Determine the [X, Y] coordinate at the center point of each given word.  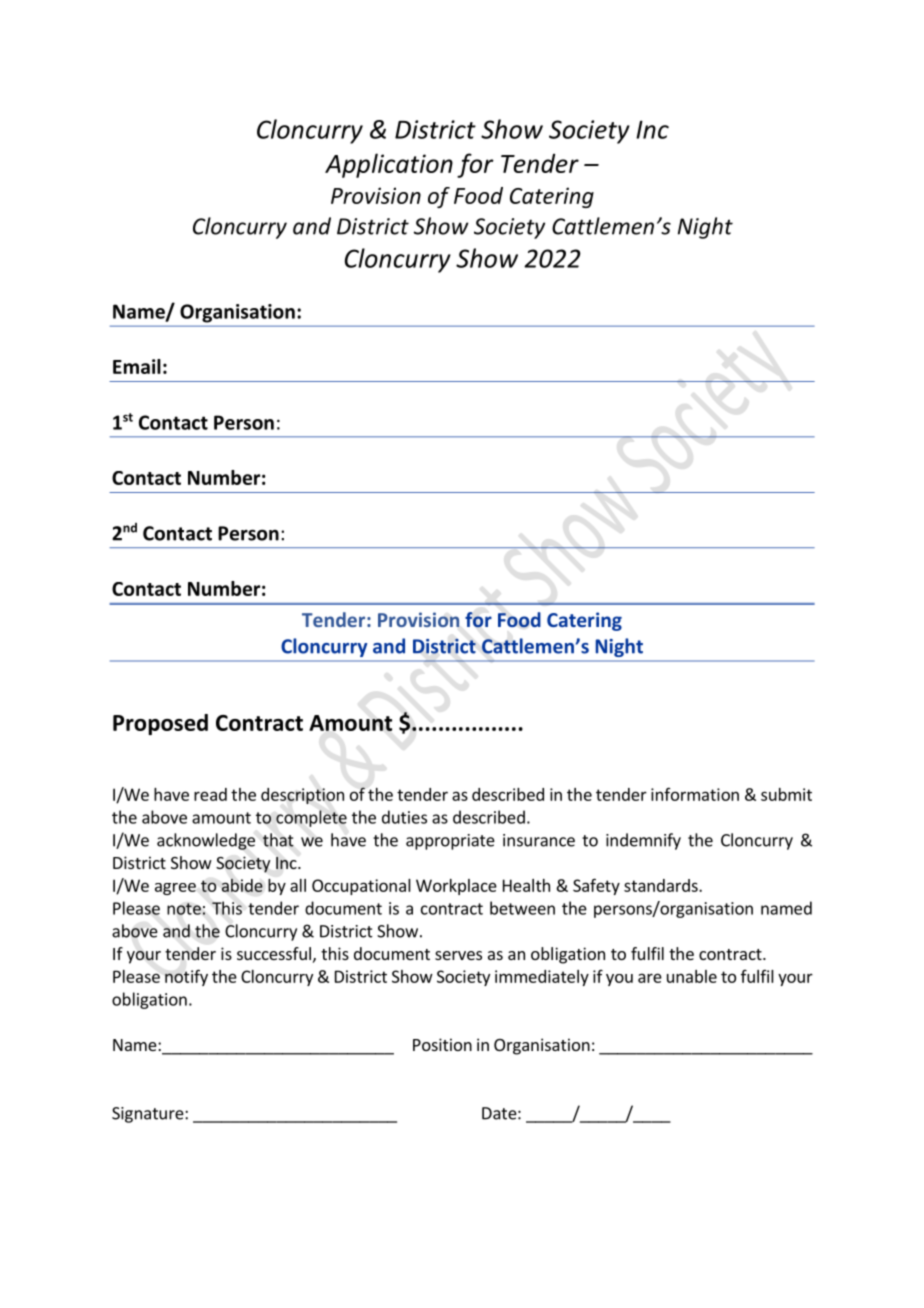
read [210, 794]
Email [137, 366]
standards [662, 885]
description [302, 796]
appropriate [450, 842]
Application [389, 165]
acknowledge [206, 841]
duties [404, 817]
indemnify [643, 841]
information [695, 794]
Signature [149, 1115]
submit [786, 794]
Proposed [160, 724]
